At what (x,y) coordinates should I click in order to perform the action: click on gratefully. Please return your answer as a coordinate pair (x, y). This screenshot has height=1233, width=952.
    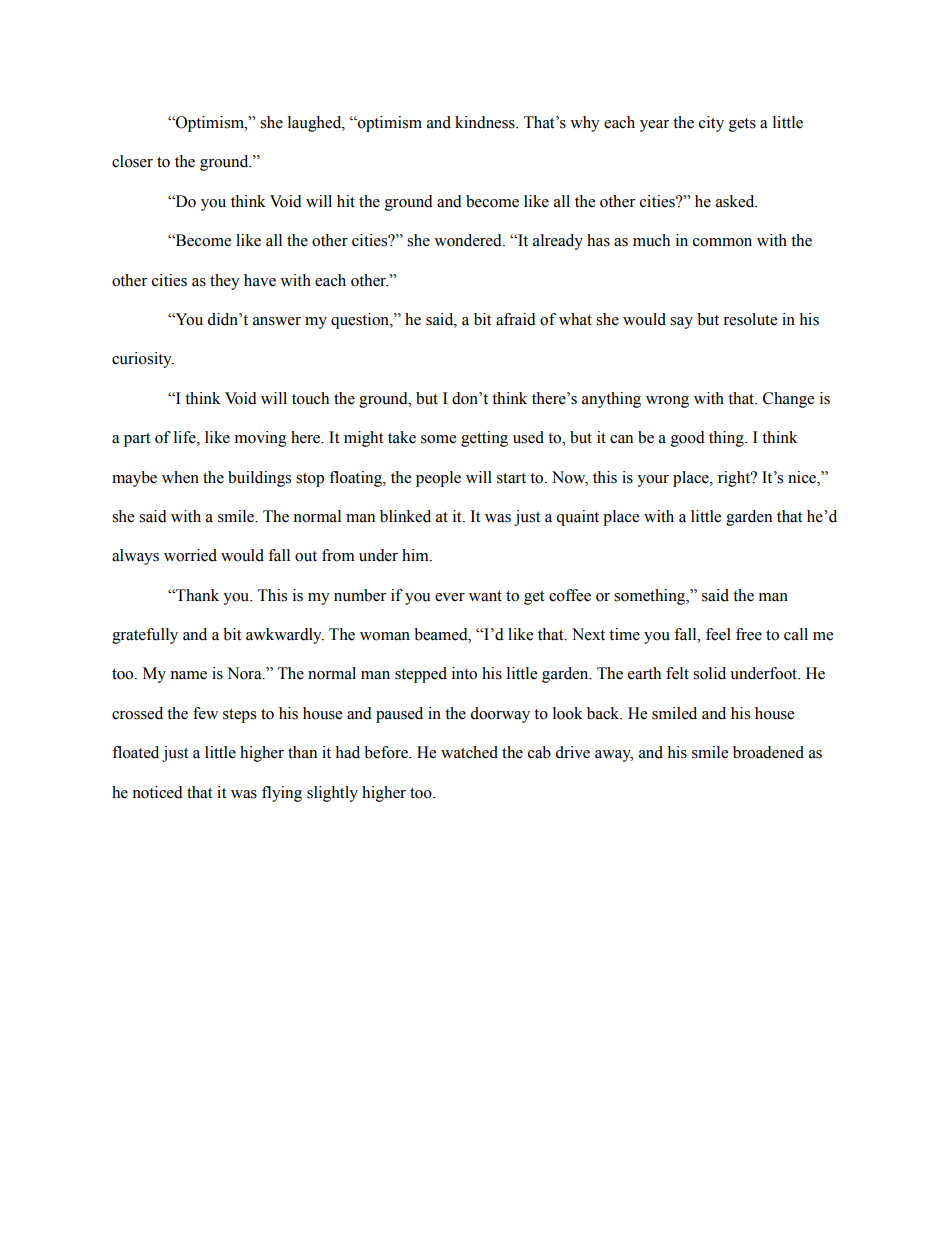
    Looking at the image, I should click on (145, 636).
